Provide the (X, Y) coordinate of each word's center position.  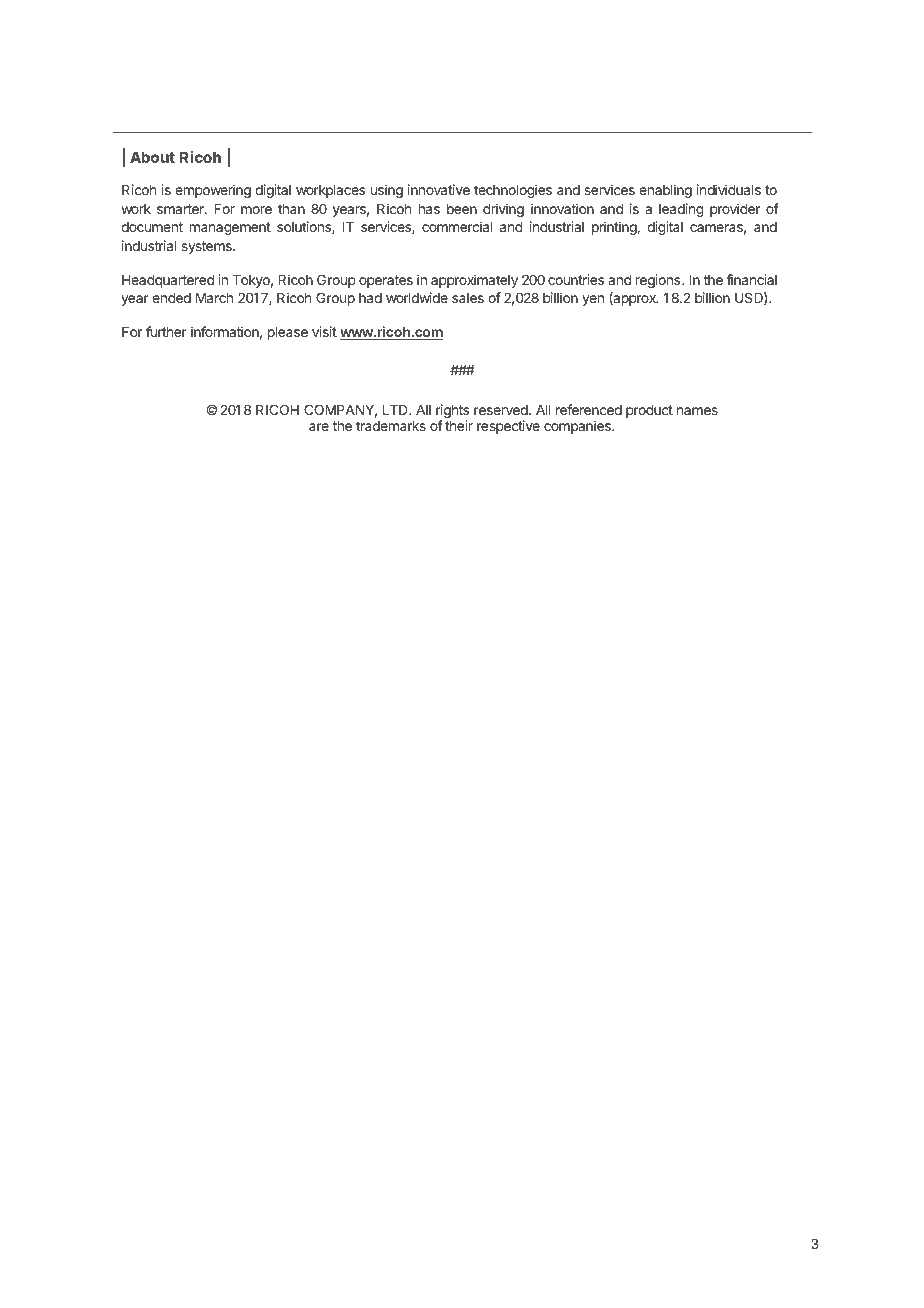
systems (207, 247)
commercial (457, 226)
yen (593, 300)
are (319, 427)
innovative (439, 189)
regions (658, 281)
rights (452, 412)
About (152, 157)
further (166, 331)
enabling (665, 191)
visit (324, 331)
